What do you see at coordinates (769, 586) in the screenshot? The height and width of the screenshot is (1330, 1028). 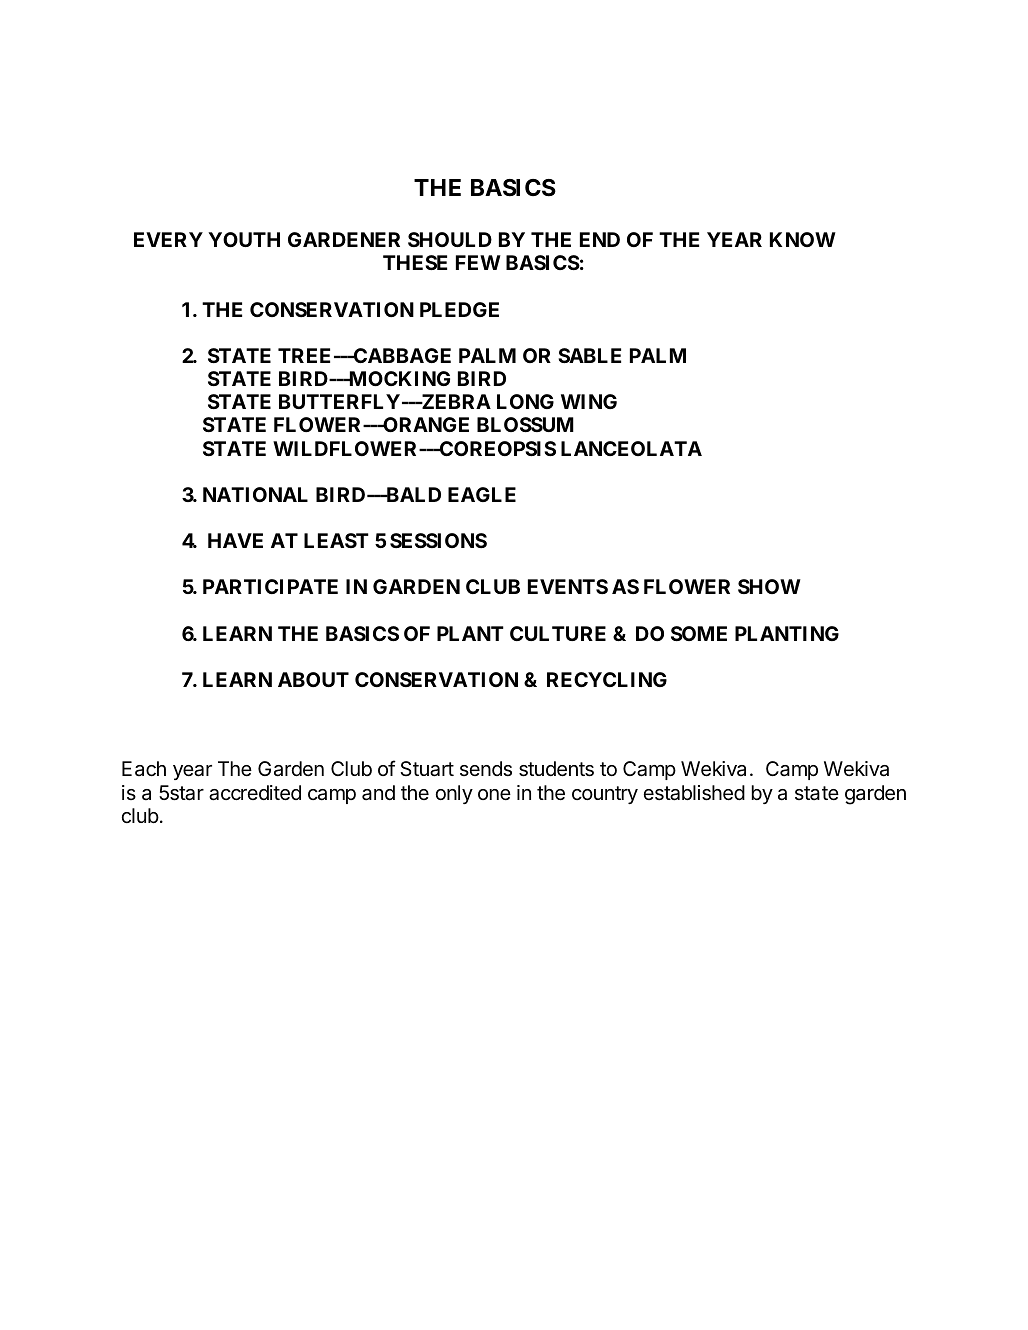 I see `SHOW` at bounding box center [769, 586].
